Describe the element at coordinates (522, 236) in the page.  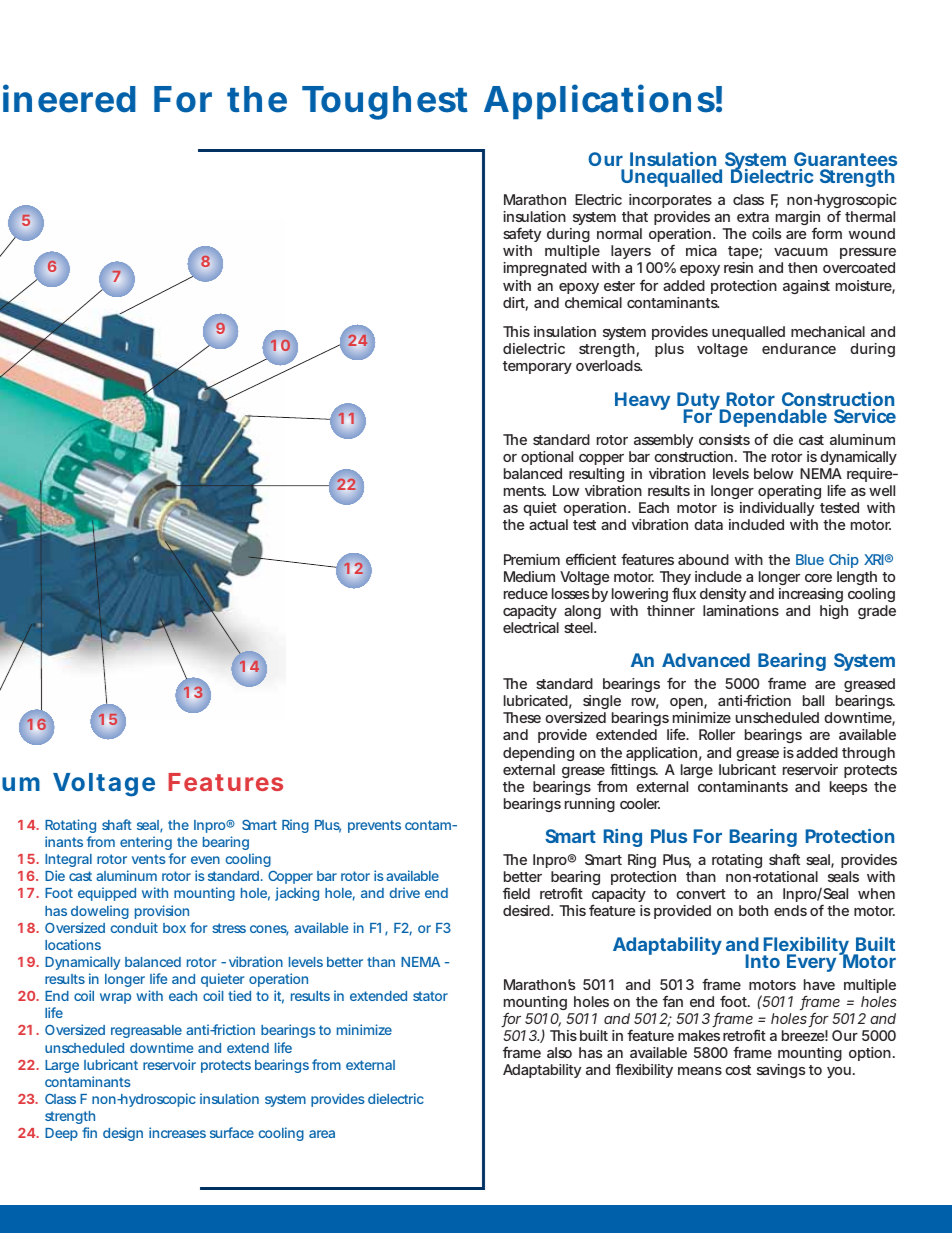
I see `safety` at that location.
